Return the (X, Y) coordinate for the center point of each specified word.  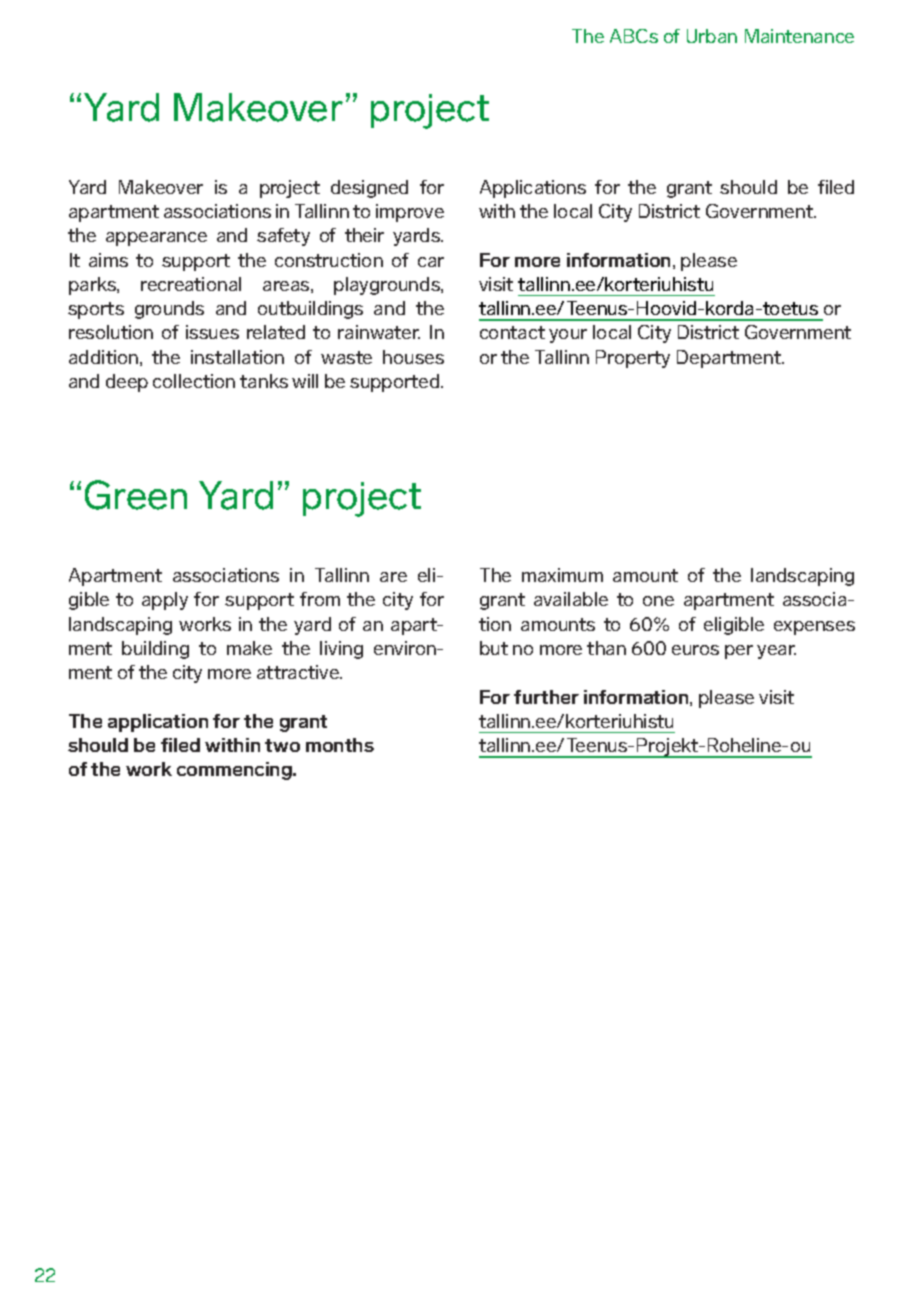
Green (136, 495)
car (431, 262)
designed (369, 189)
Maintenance (799, 36)
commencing (235, 771)
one (658, 601)
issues (212, 332)
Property (633, 359)
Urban (712, 36)
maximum (562, 575)
